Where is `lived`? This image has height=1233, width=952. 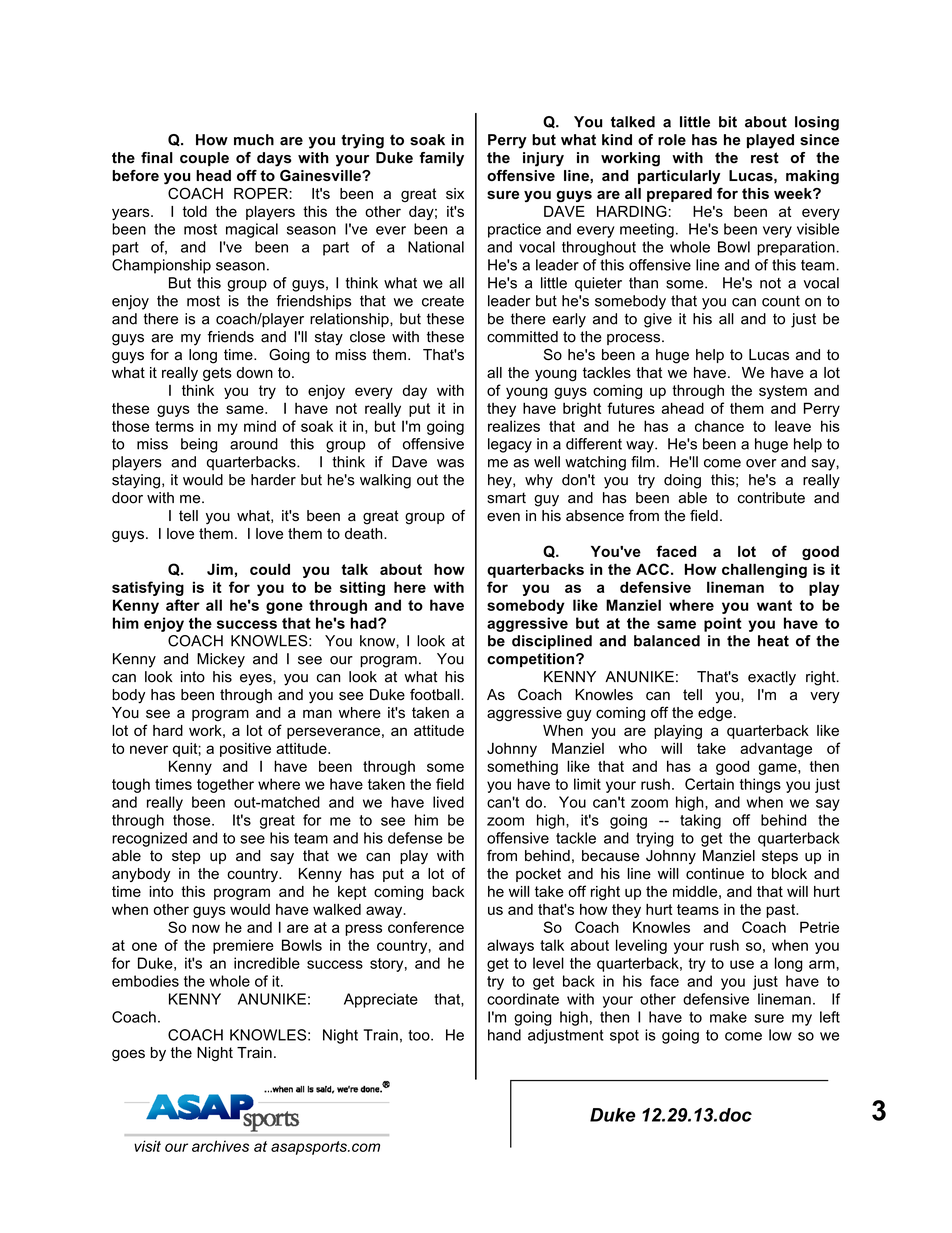 lived is located at coordinates (448, 802).
